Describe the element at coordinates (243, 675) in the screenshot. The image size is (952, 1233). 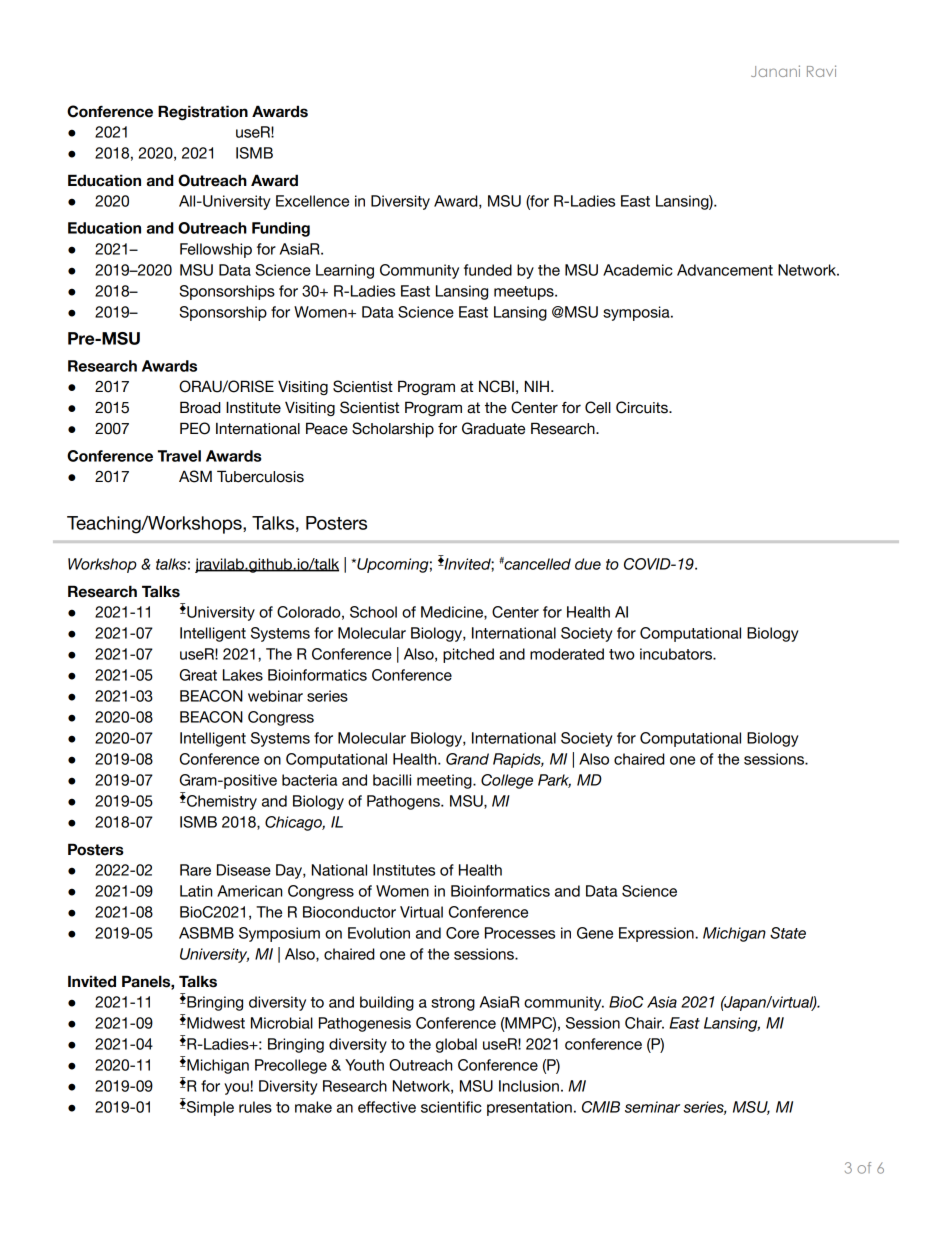
I see `Lakes` at that location.
